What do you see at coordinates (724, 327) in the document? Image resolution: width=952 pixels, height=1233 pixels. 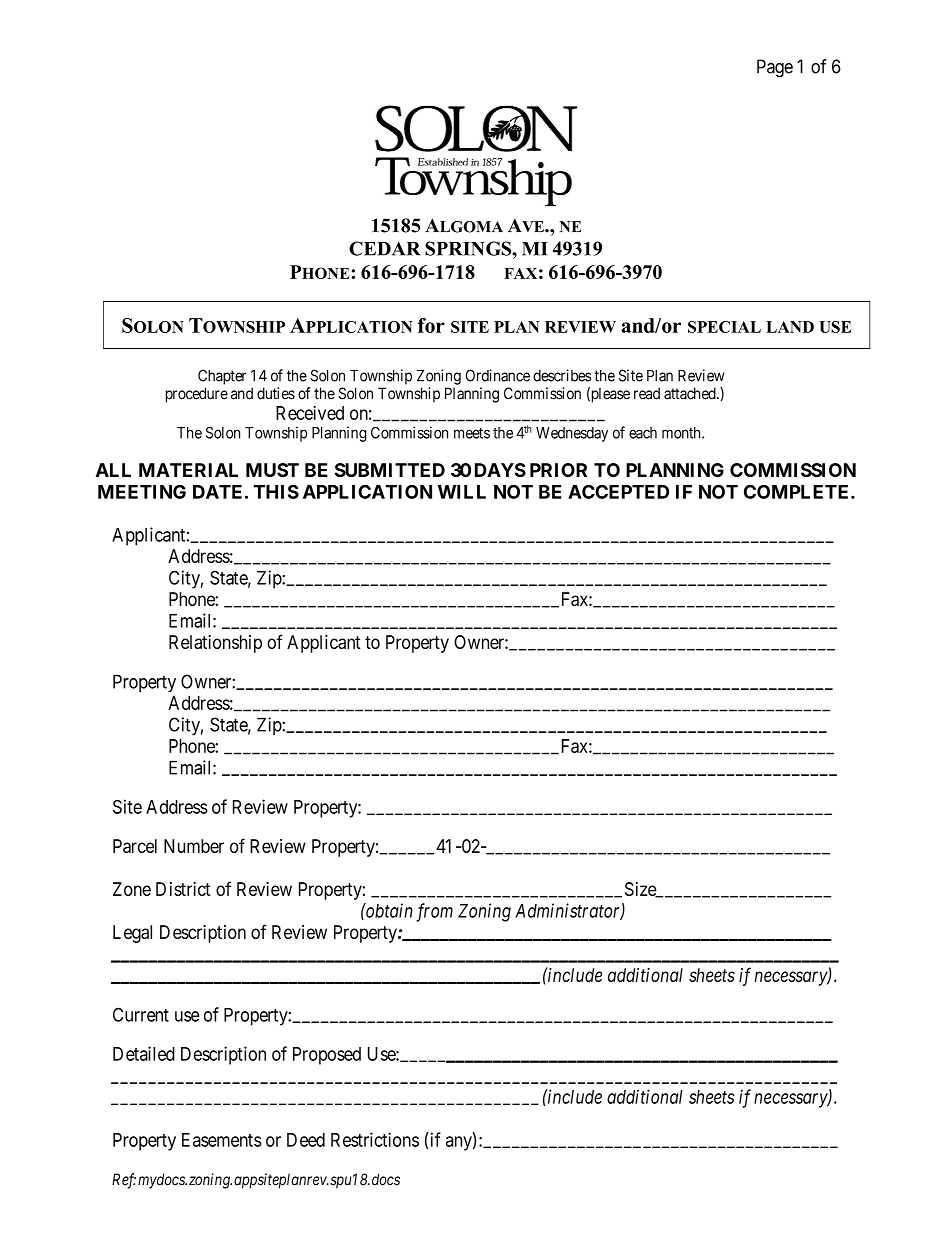 I see `SPECIAL` at bounding box center [724, 327].
